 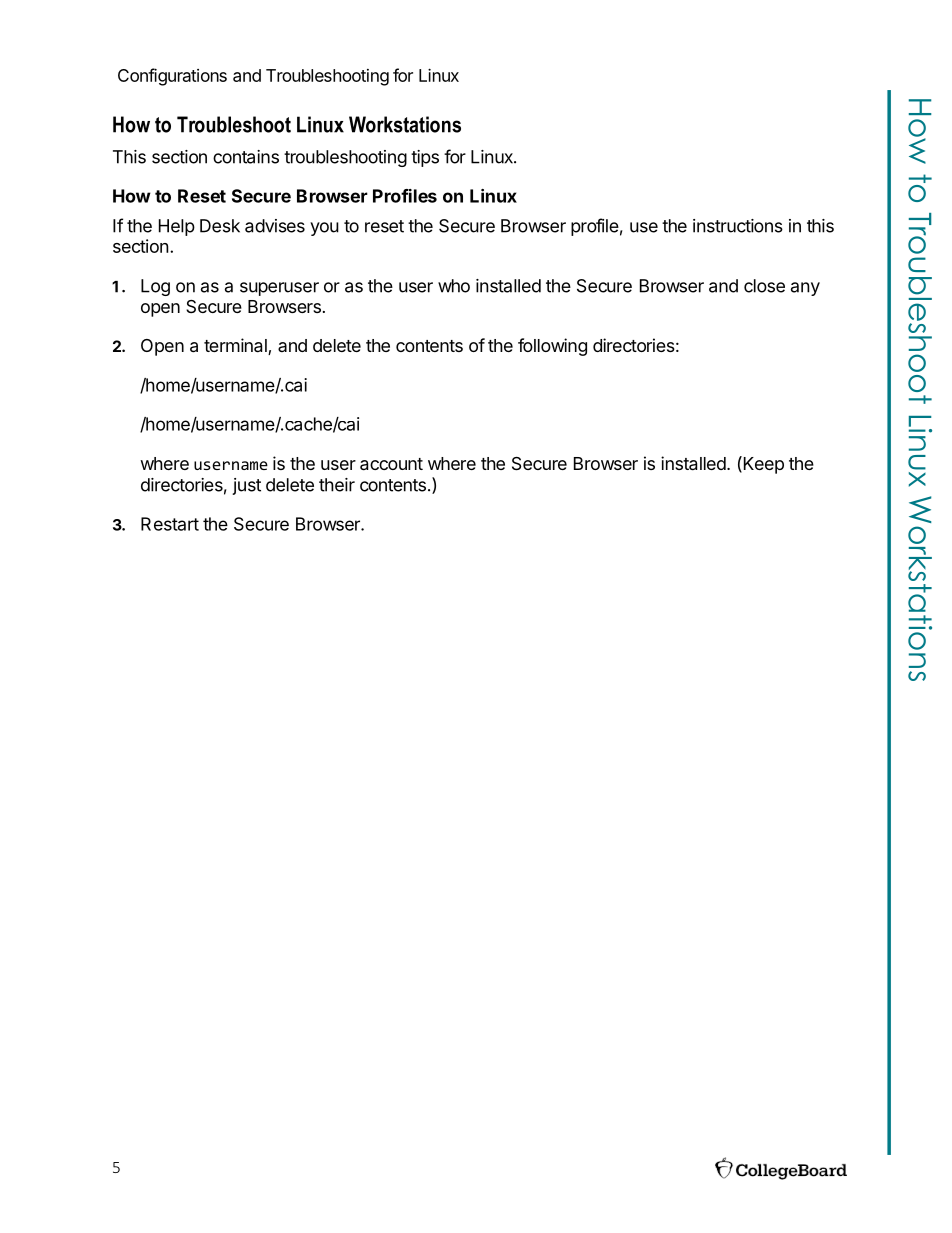 What do you see at coordinates (805, 289) in the document?
I see `any` at bounding box center [805, 289].
